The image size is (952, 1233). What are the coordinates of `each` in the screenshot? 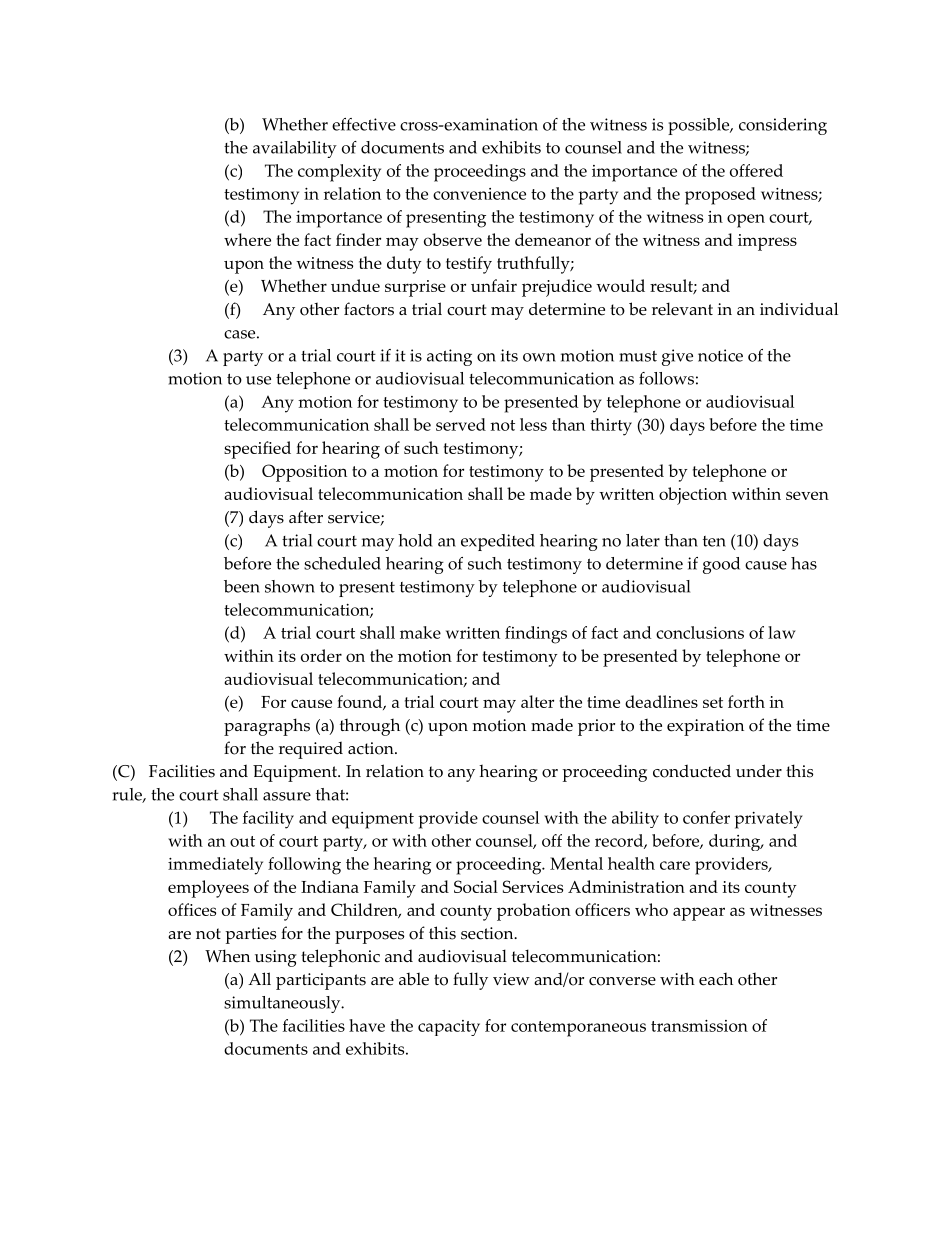 It's located at (716, 979).
